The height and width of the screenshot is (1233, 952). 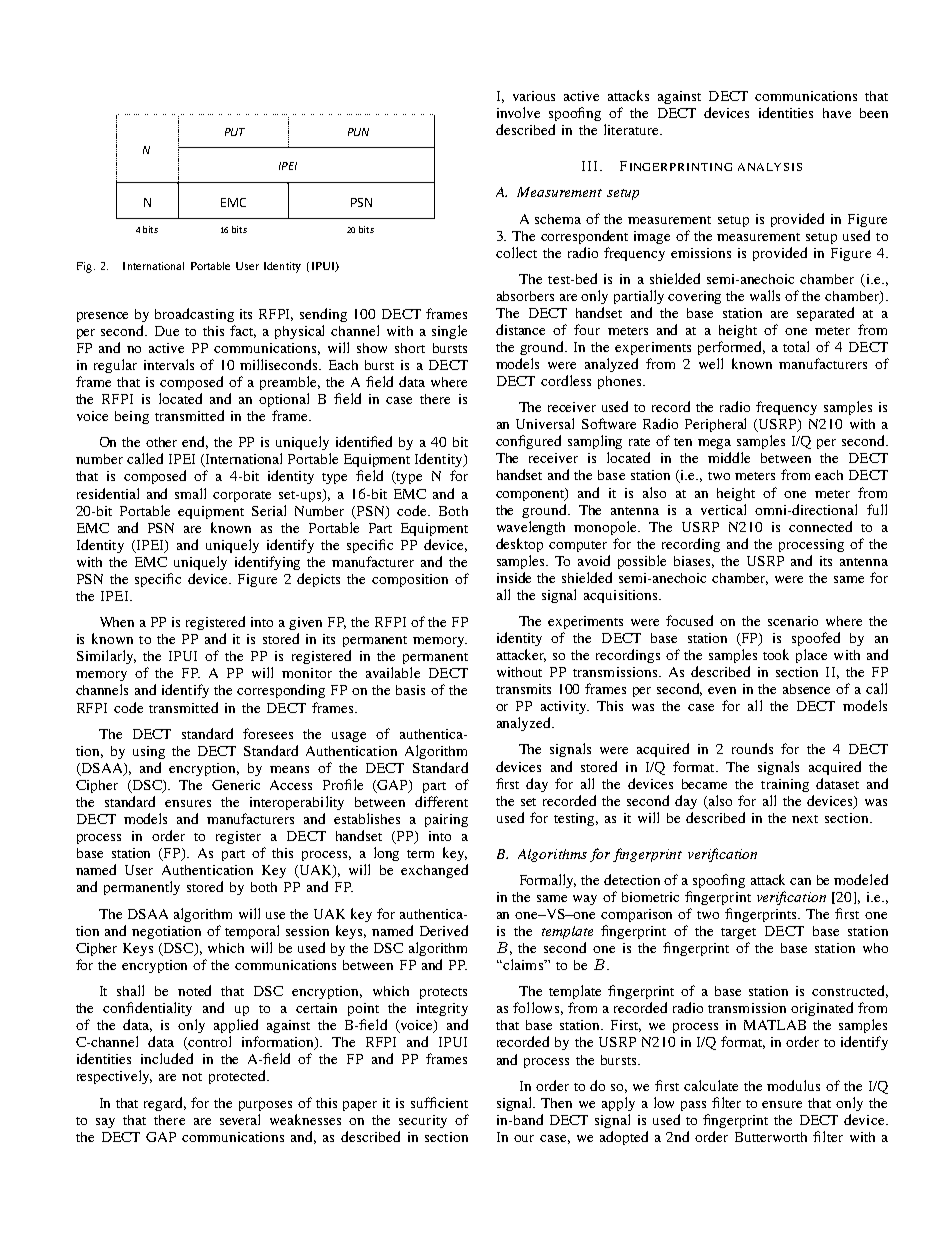 What do you see at coordinates (165, 1104) in the screenshot?
I see `regard` at bounding box center [165, 1104].
